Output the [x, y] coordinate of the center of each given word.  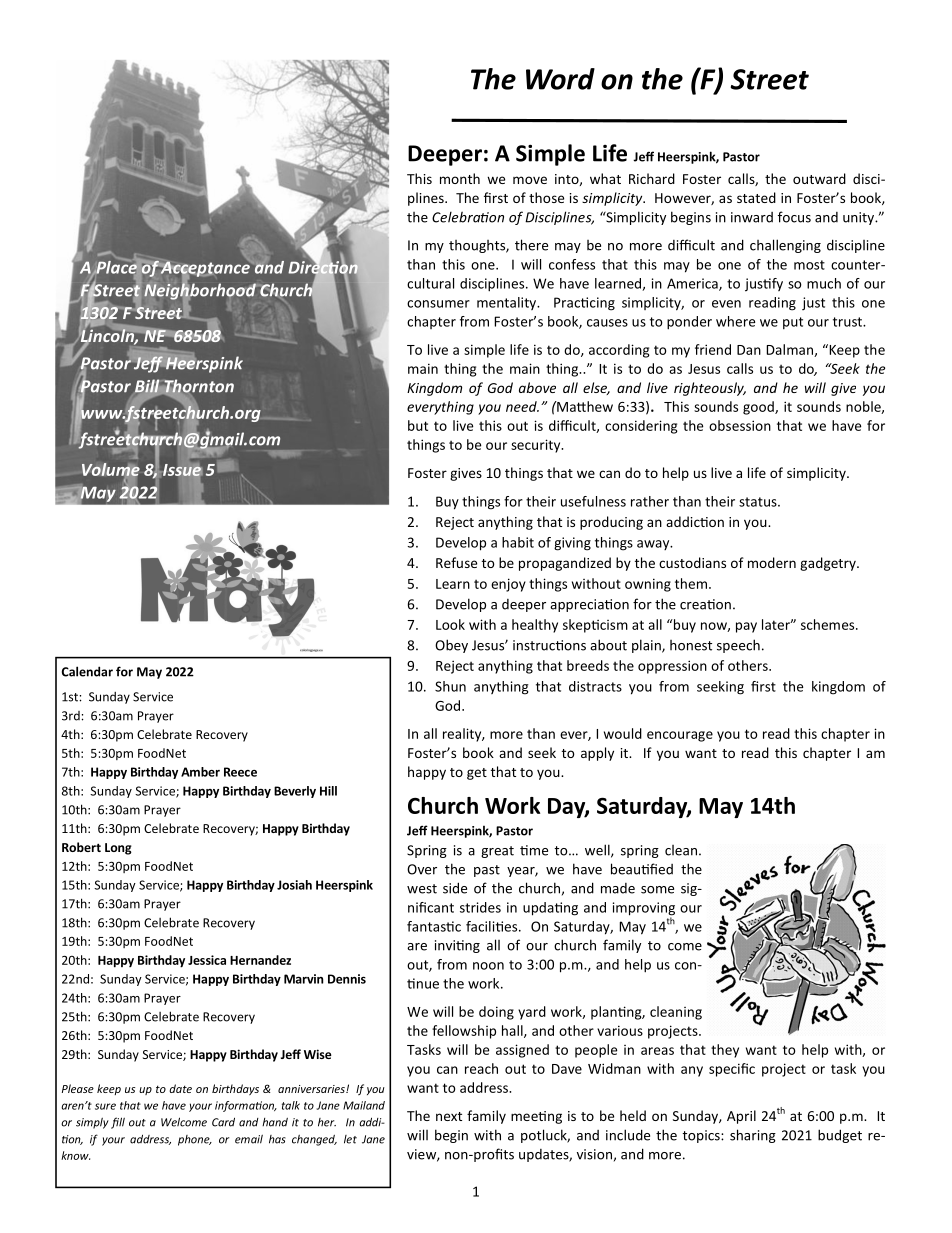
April [741, 1117]
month [460, 178]
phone [195, 1140]
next [449, 1116]
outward [819, 178]
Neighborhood [200, 291]
